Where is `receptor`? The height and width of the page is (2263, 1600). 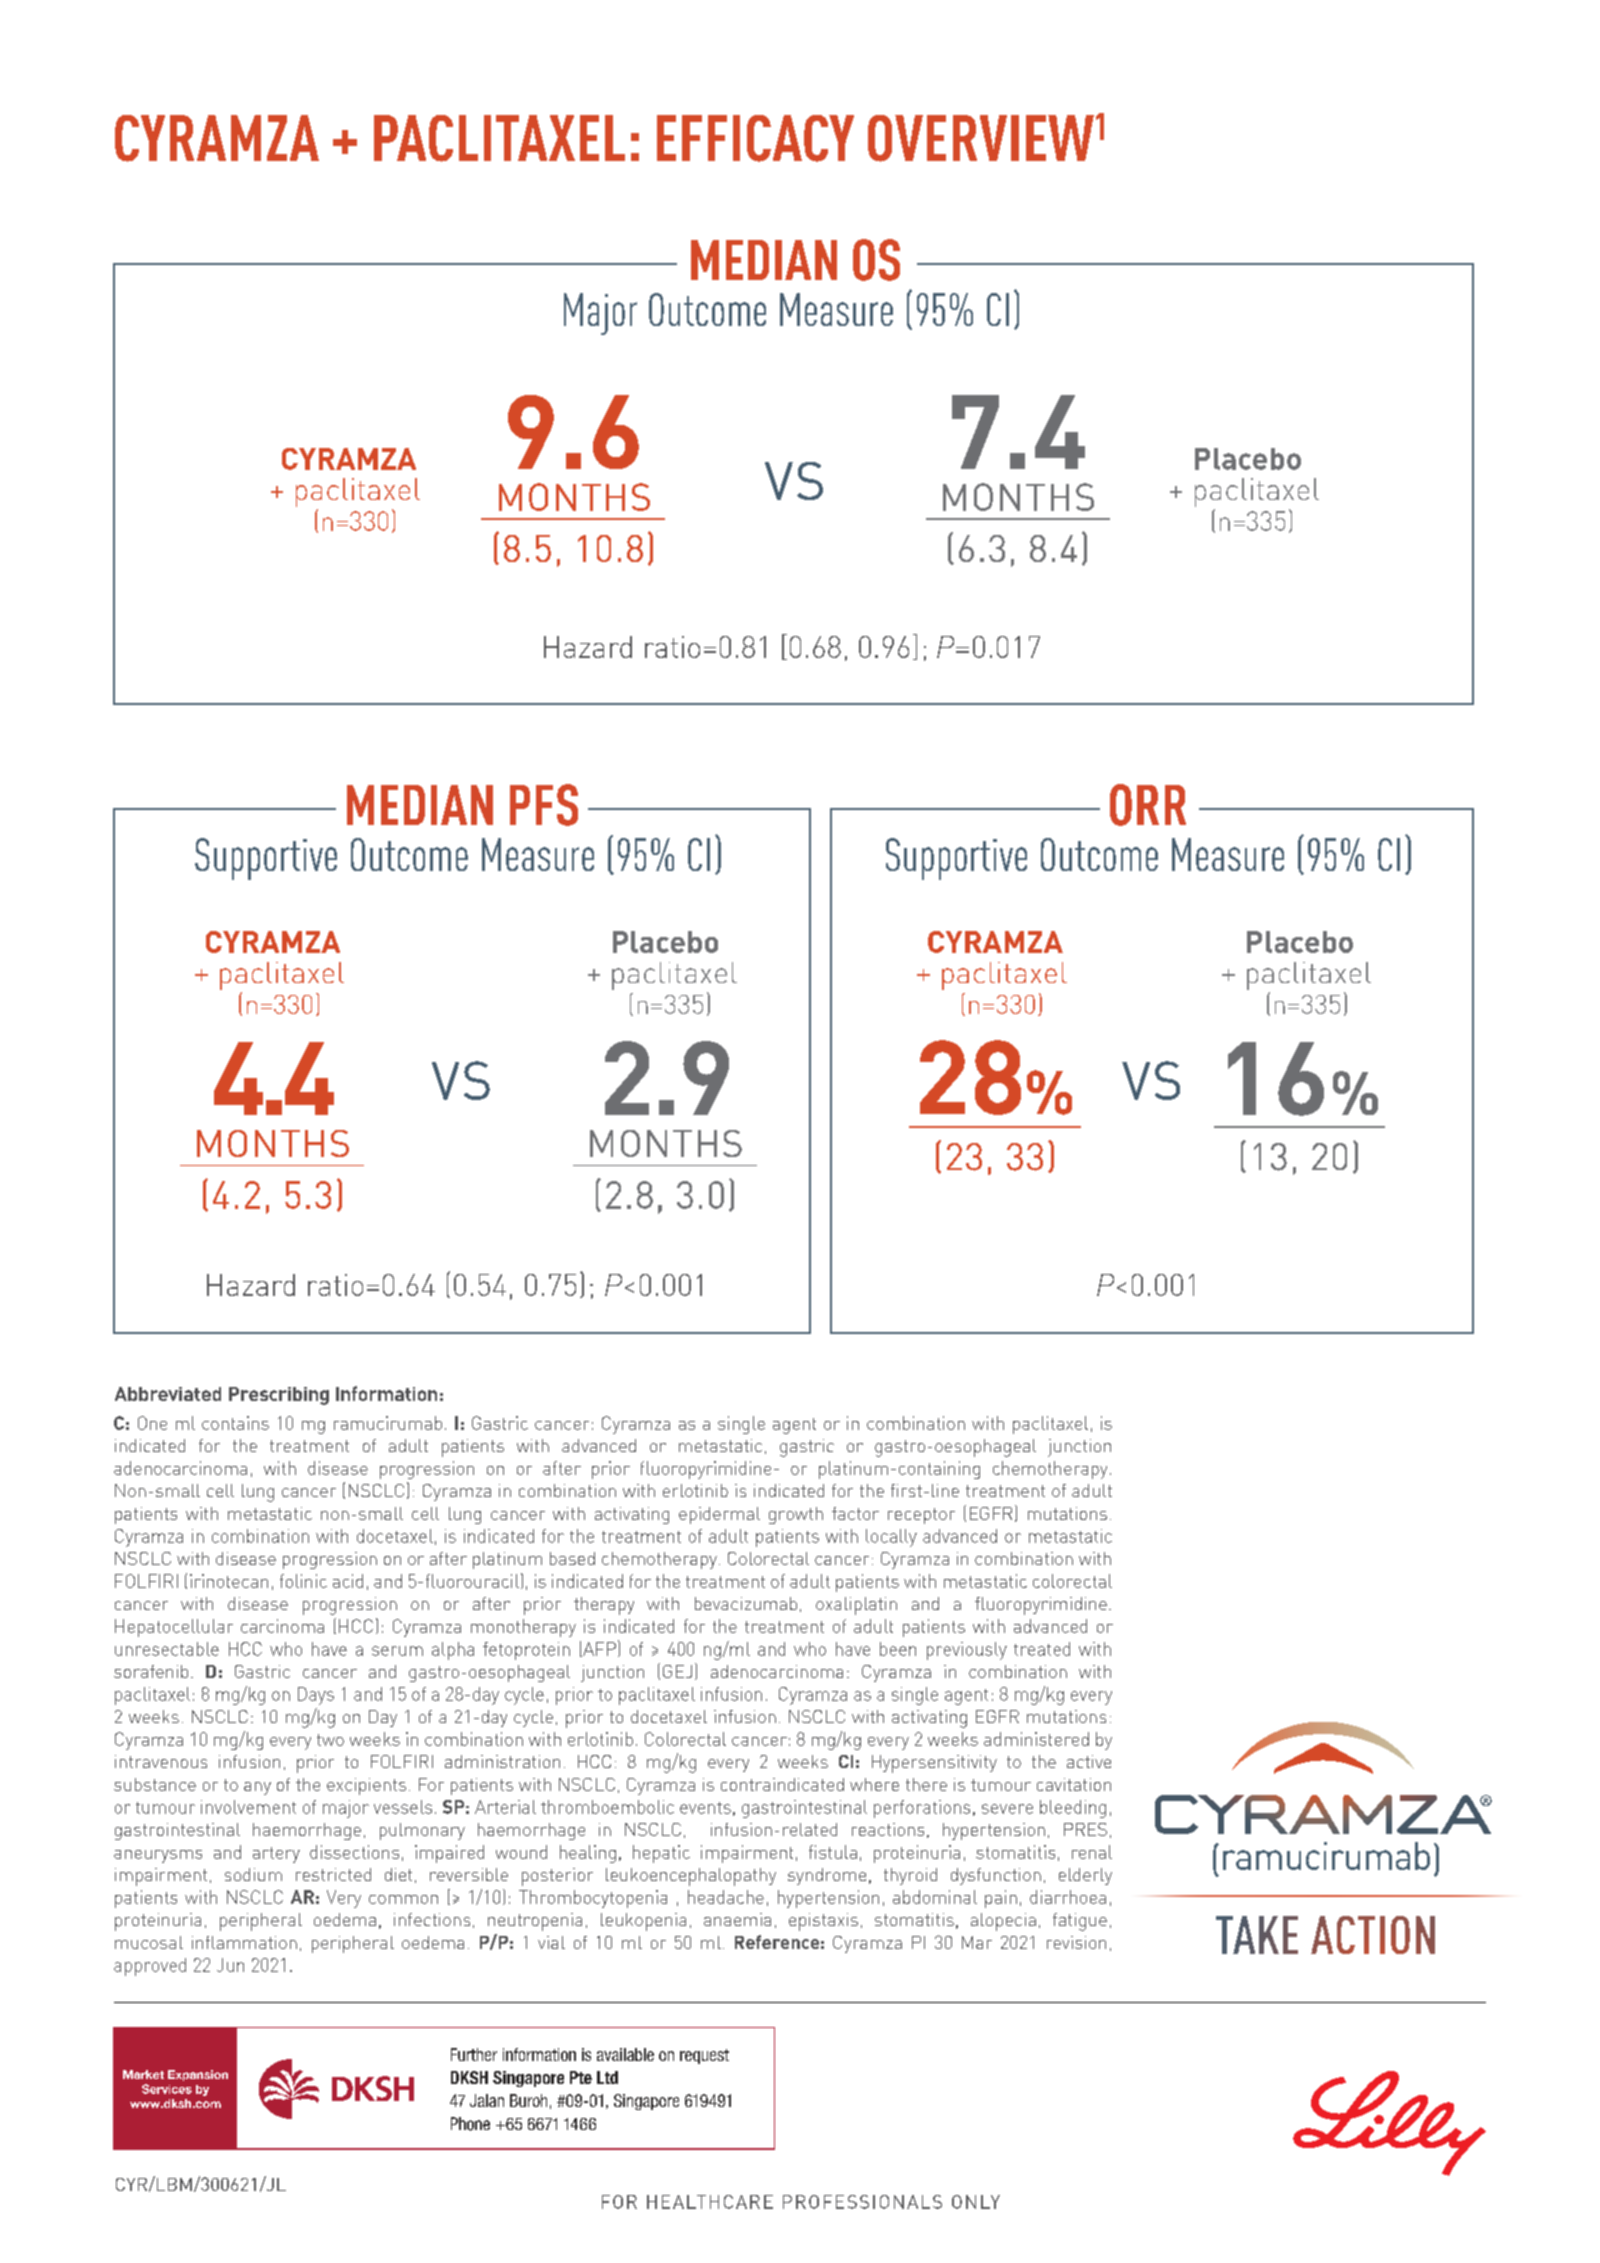 receptor is located at coordinates (921, 1516).
